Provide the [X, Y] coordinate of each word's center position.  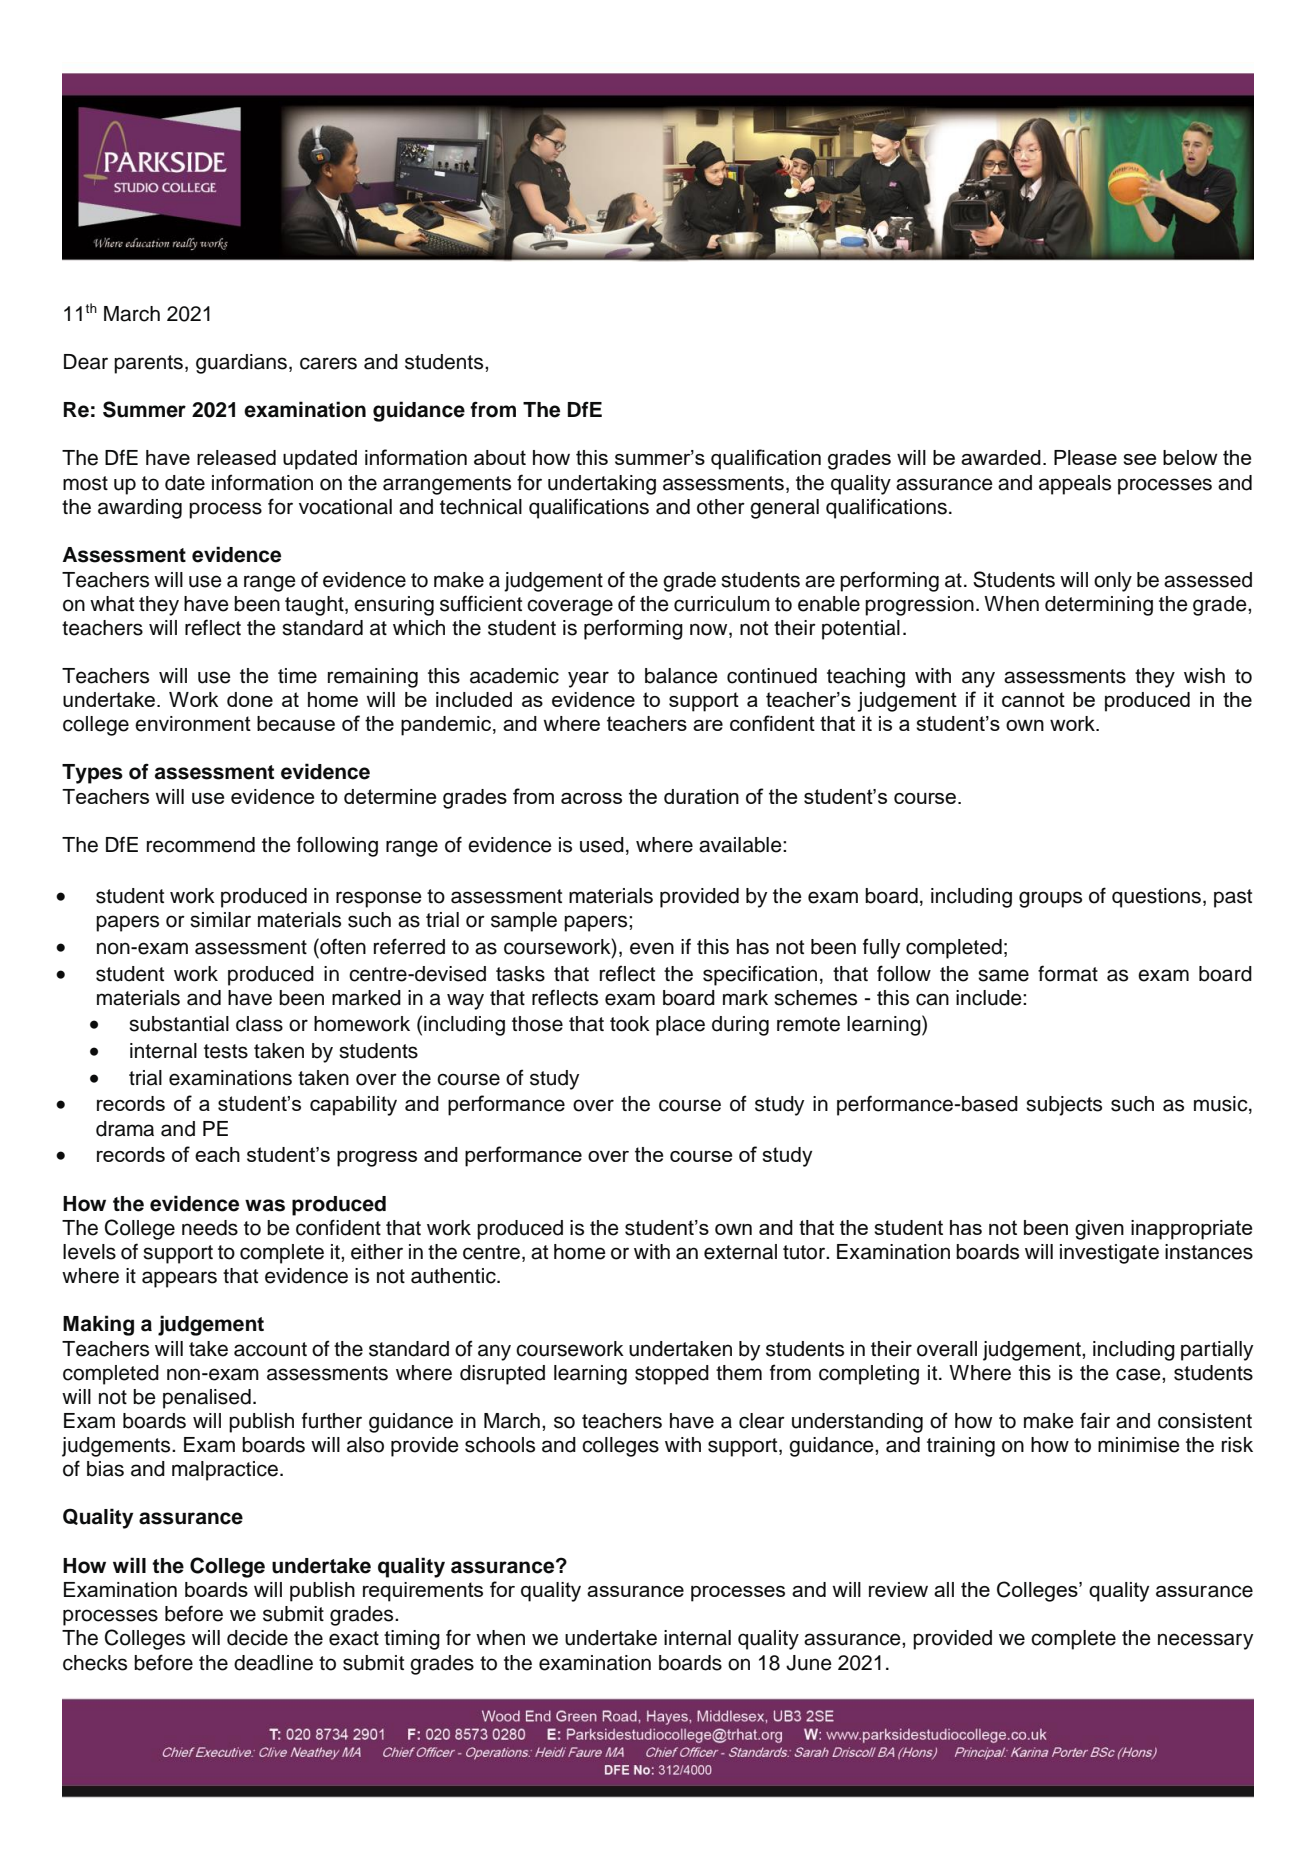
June [809, 1663]
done [250, 699]
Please [1085, 457]
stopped [672, 1375]
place [680, 1026]
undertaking [602, 485]
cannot [1033, 699]
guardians [241, 364]
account [270, 1349]
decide [257, 1638]
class [259, 1024]
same [1003, 975]
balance [681, 676]
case [1139, 1374]
